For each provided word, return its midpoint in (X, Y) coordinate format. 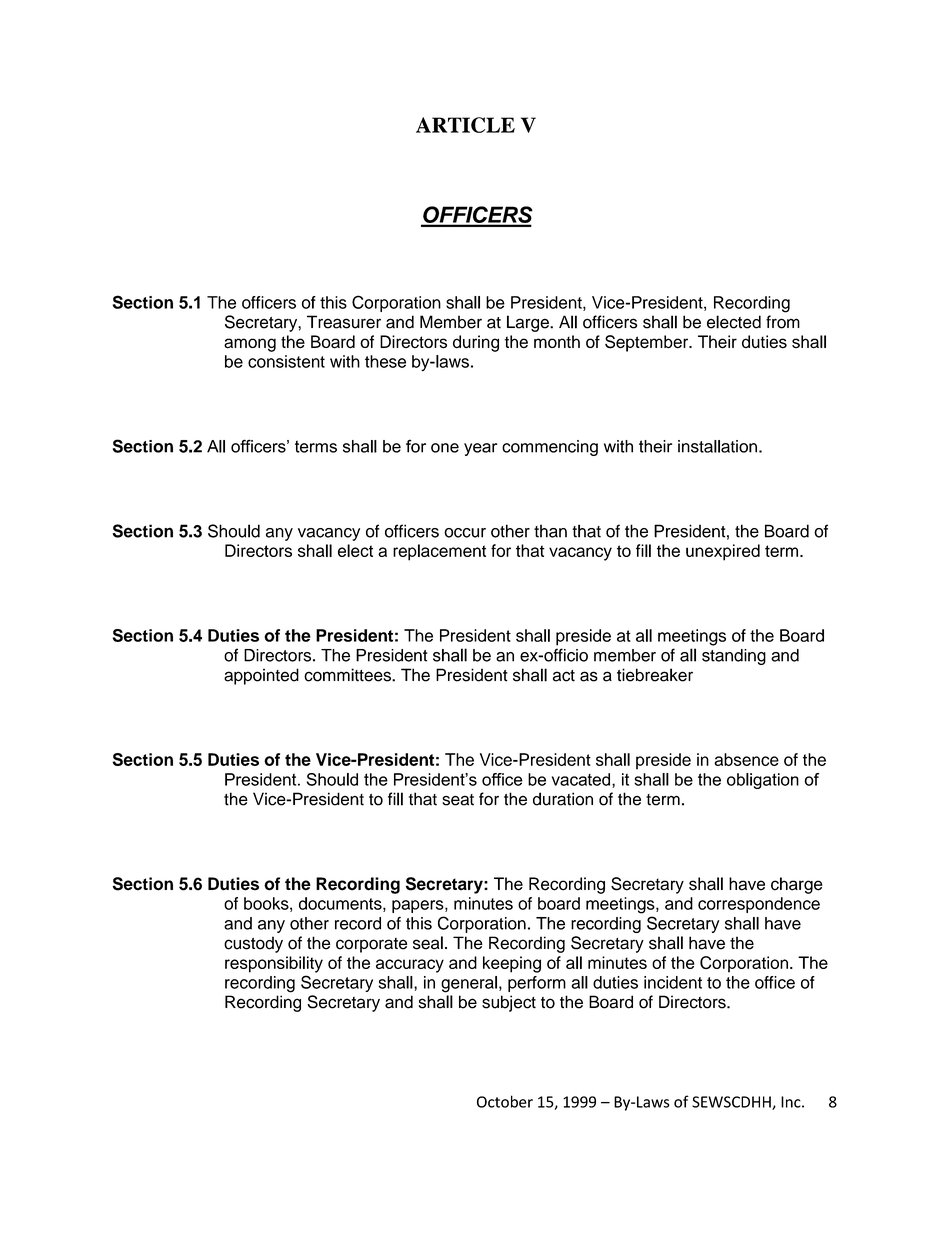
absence (746, 759)
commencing (550, 448)
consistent (286, 361)
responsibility (274, 964)
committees (348, 675)
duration (563, 799)
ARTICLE (465, 125)
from (783, 322)
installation (717, 446)
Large (529, 323)
